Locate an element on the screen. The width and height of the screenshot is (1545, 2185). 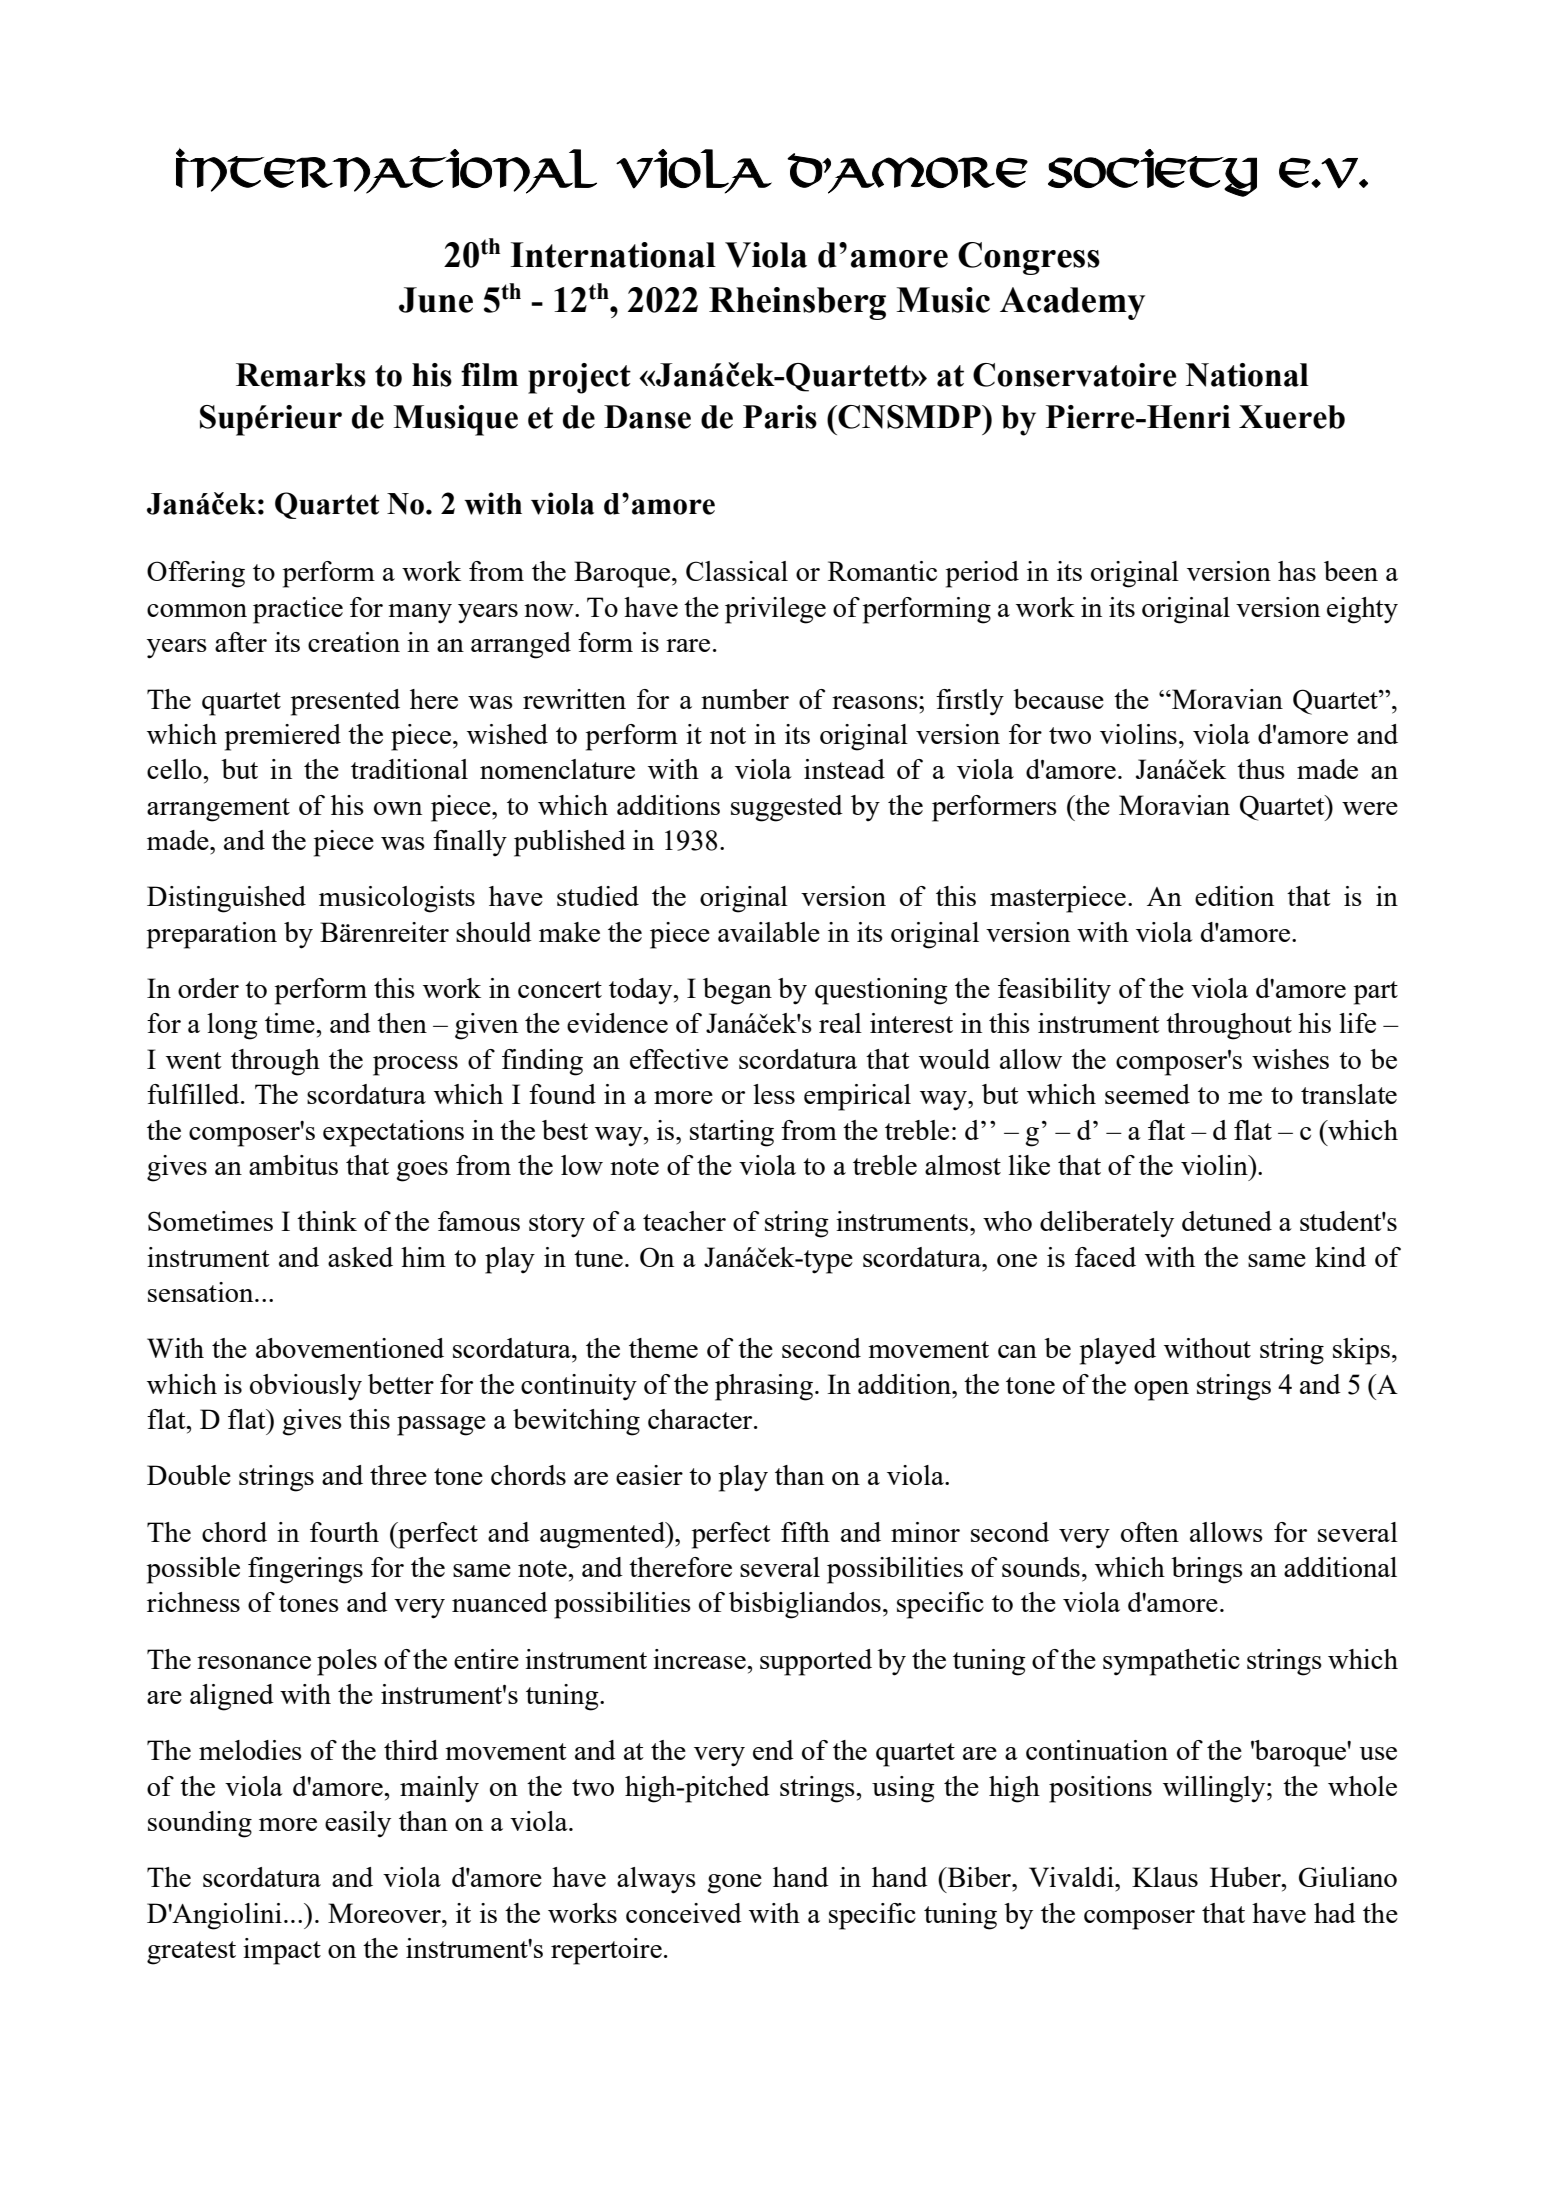
Congress is located at coordinates (1029, 258).
